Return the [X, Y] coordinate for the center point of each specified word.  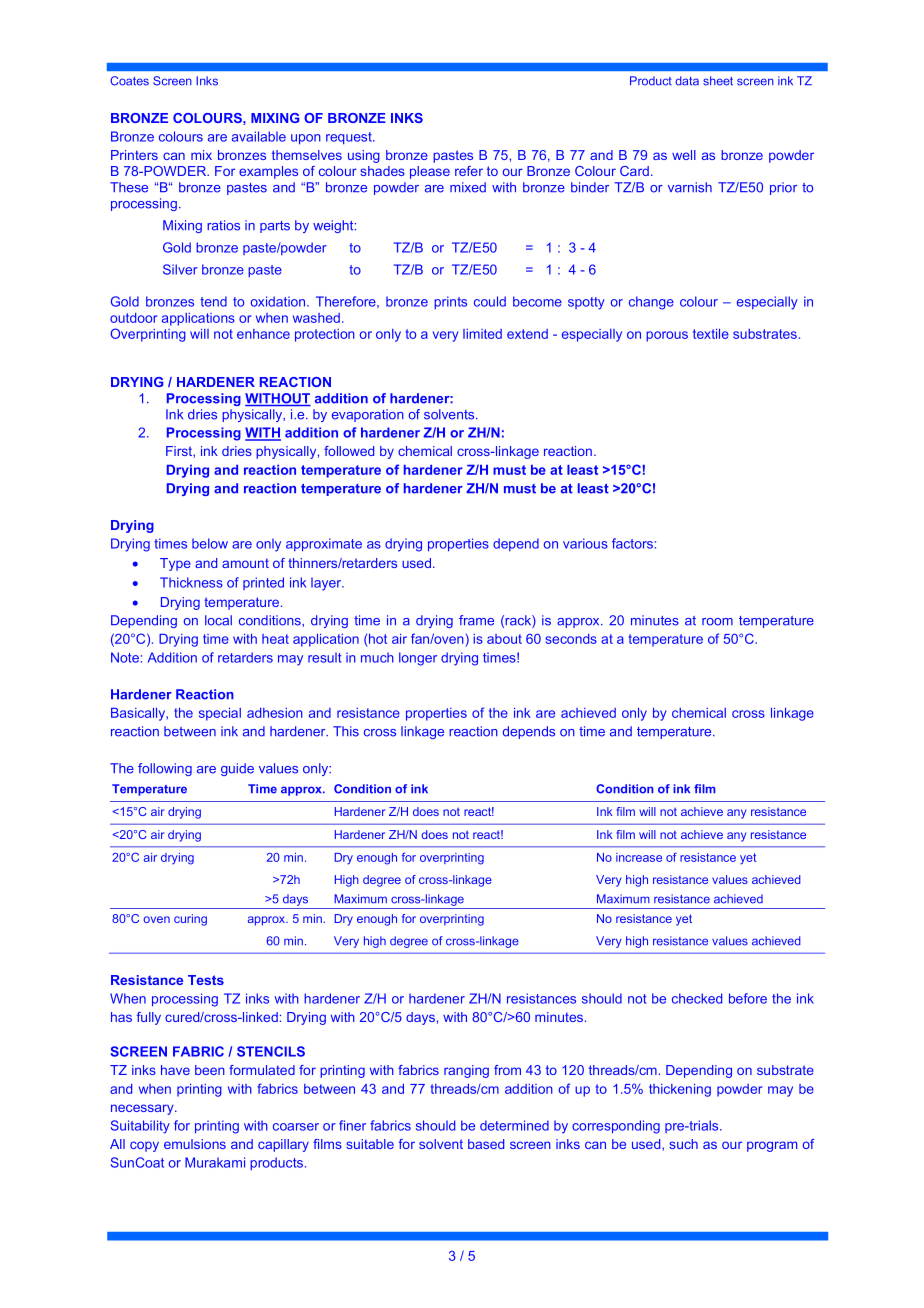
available [259, 136]
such [683, 1144]
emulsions [195, 1144]
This [346, 731]
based [486, 1144]
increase [639, 857]
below [210, 543]
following [165, 769]
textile [711, 334]
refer [469, 171]
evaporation [368, 415]
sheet [718, 81]
